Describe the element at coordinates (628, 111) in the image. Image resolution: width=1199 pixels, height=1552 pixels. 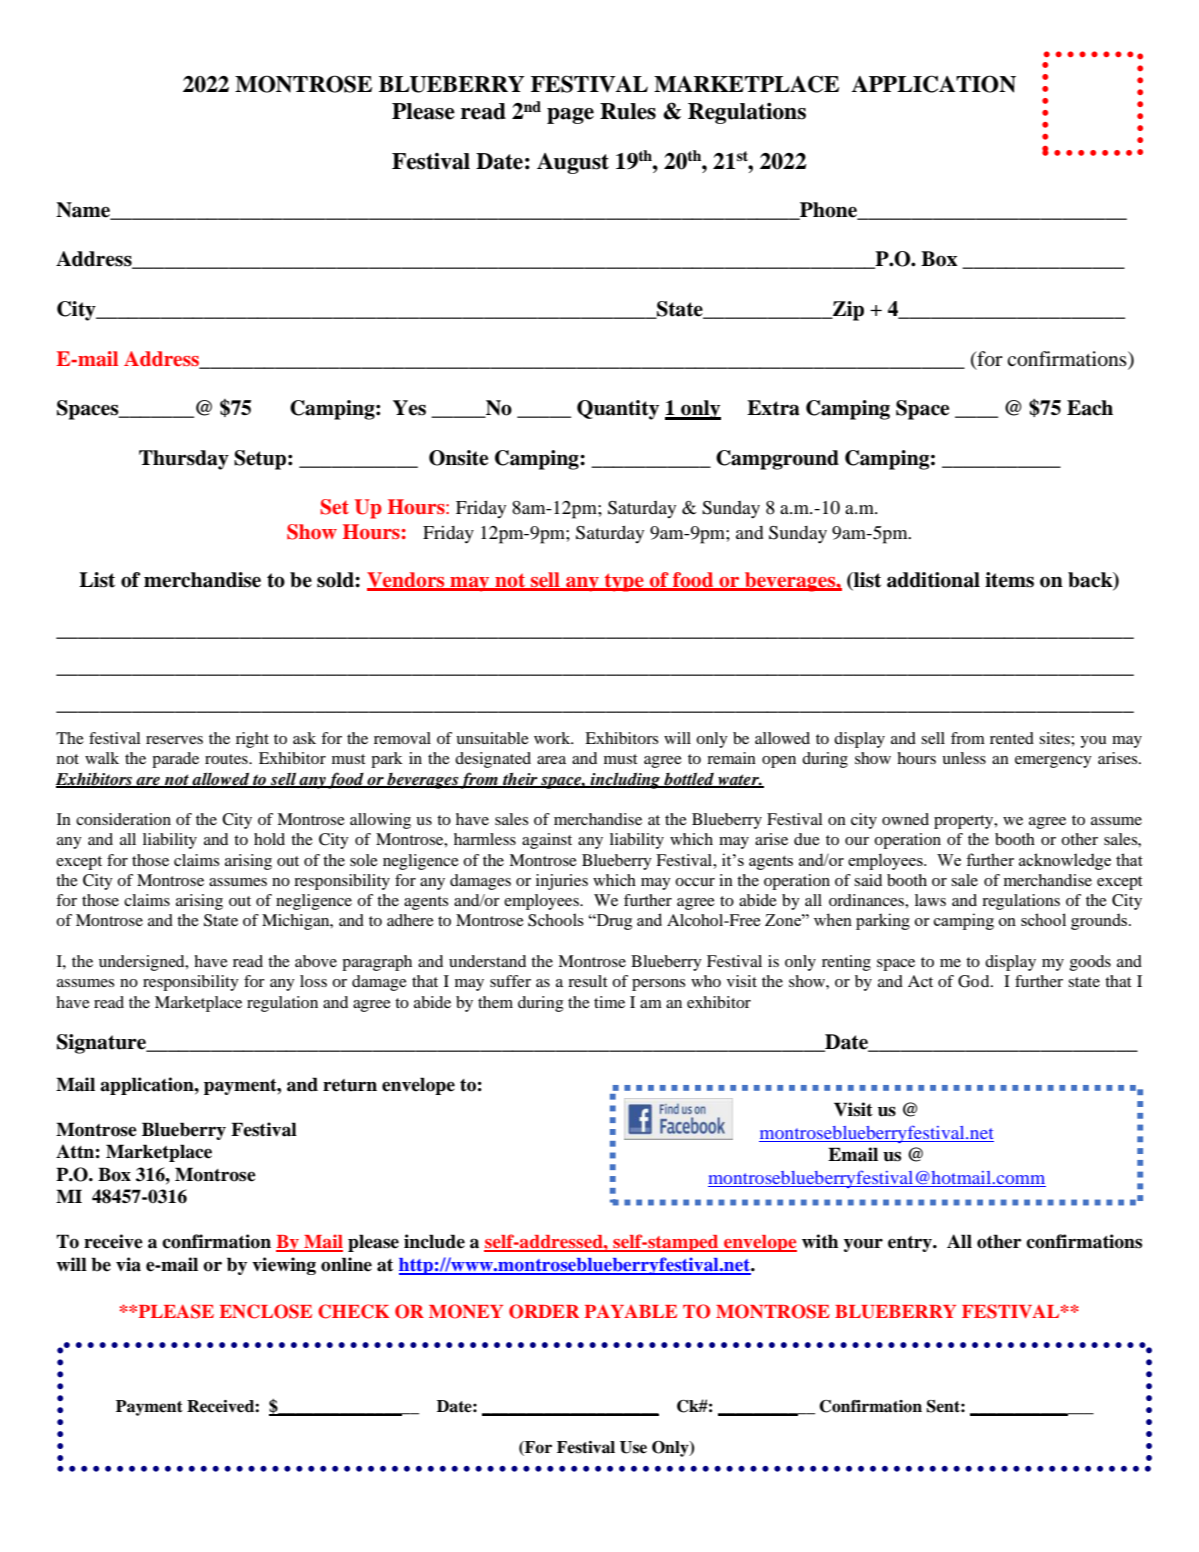
I see `Rules` at that location.
